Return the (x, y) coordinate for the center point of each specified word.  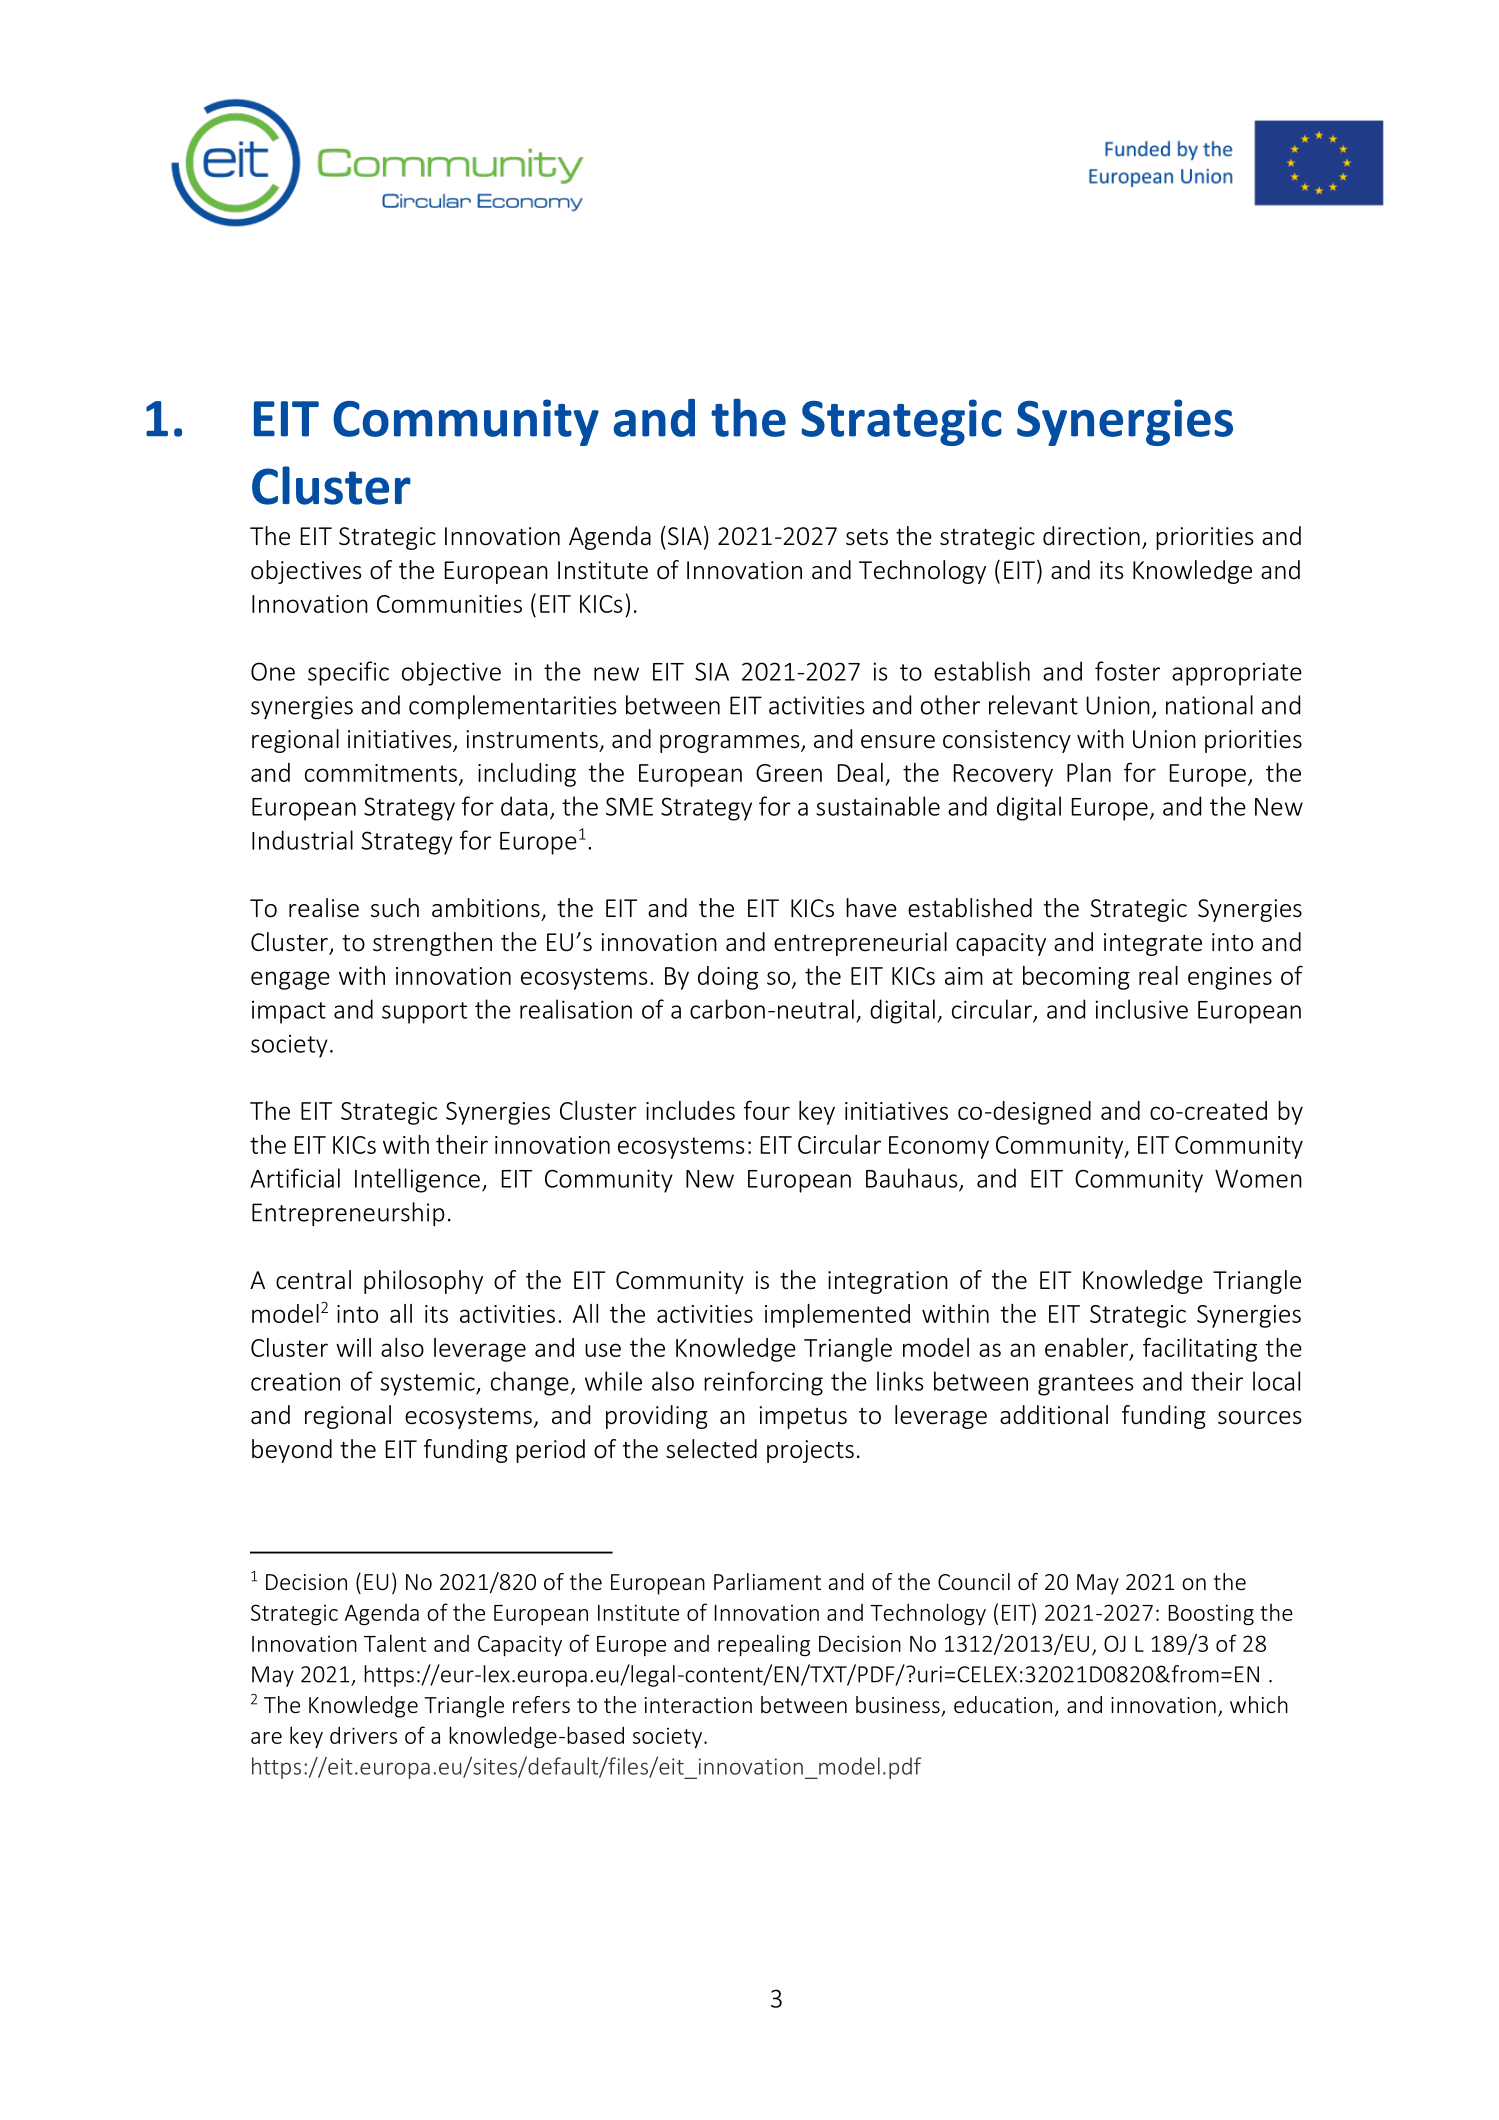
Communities (449, 604)
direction (1091, 536)
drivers (363, 1735)
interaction (698, 1705)
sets (867, 537)
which (1259, 1704)
